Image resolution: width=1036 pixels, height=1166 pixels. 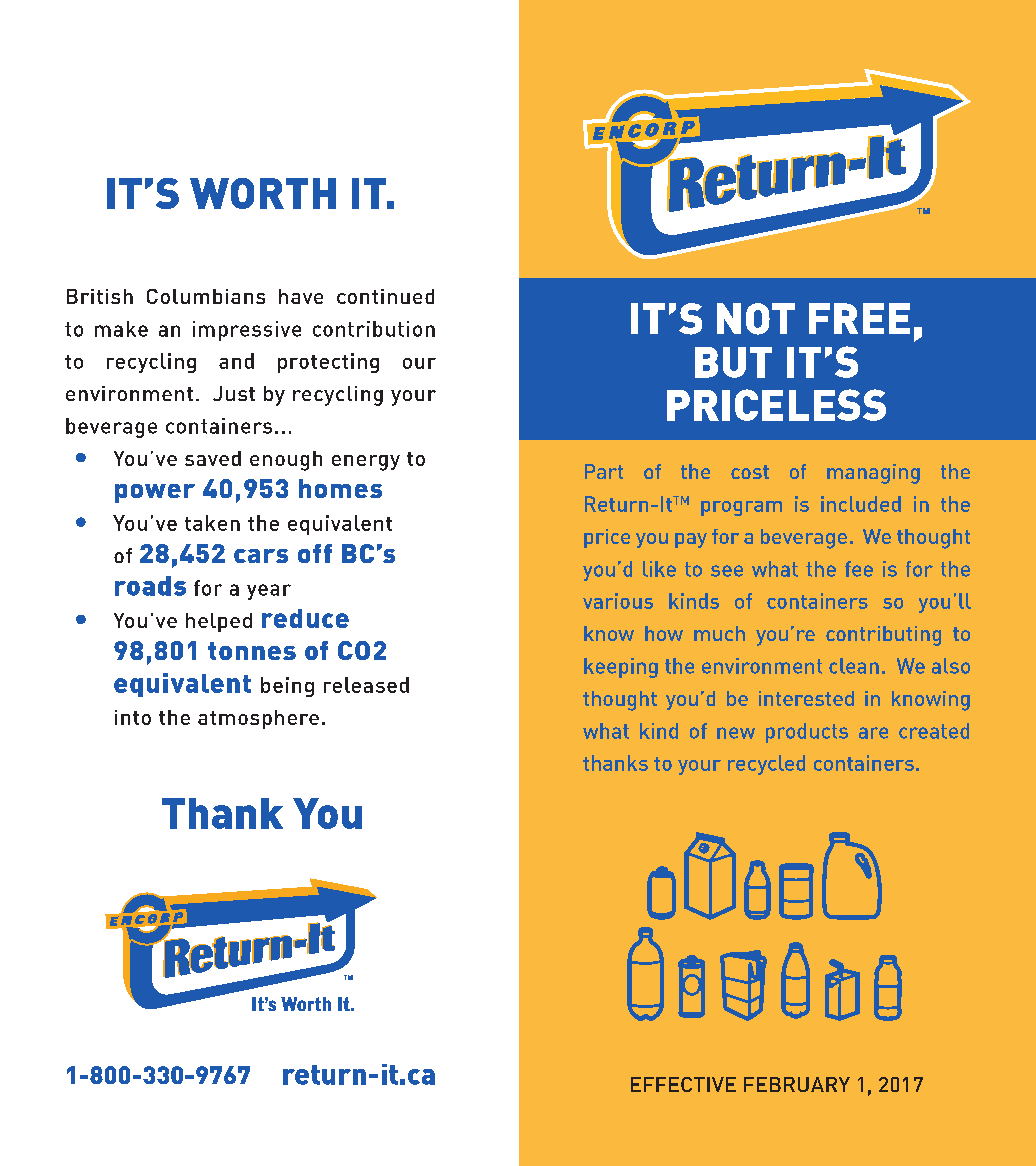 I want to click on FREE, so click(x=859, y=318).
